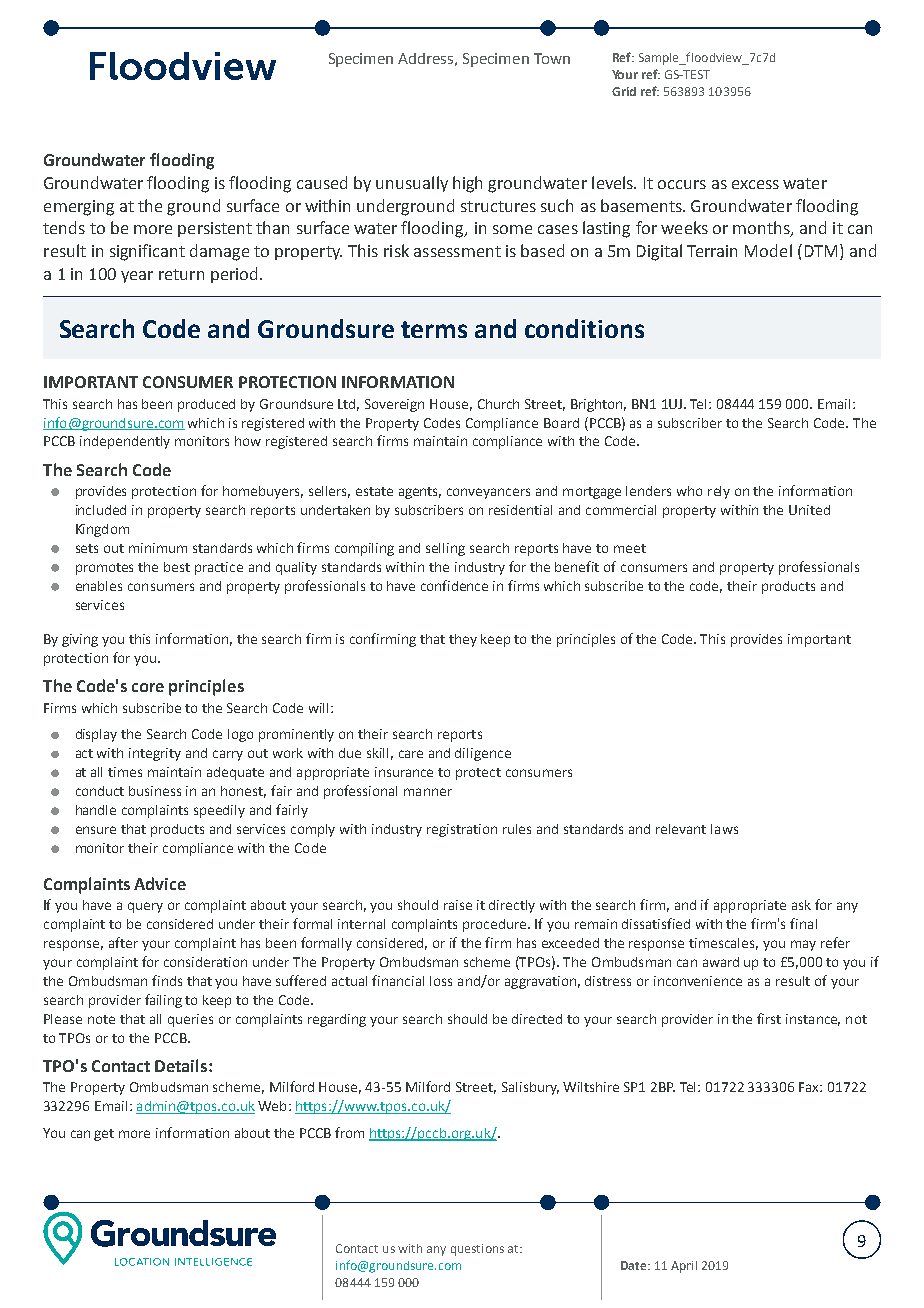  I want to click on get, so click(104, 1135).
